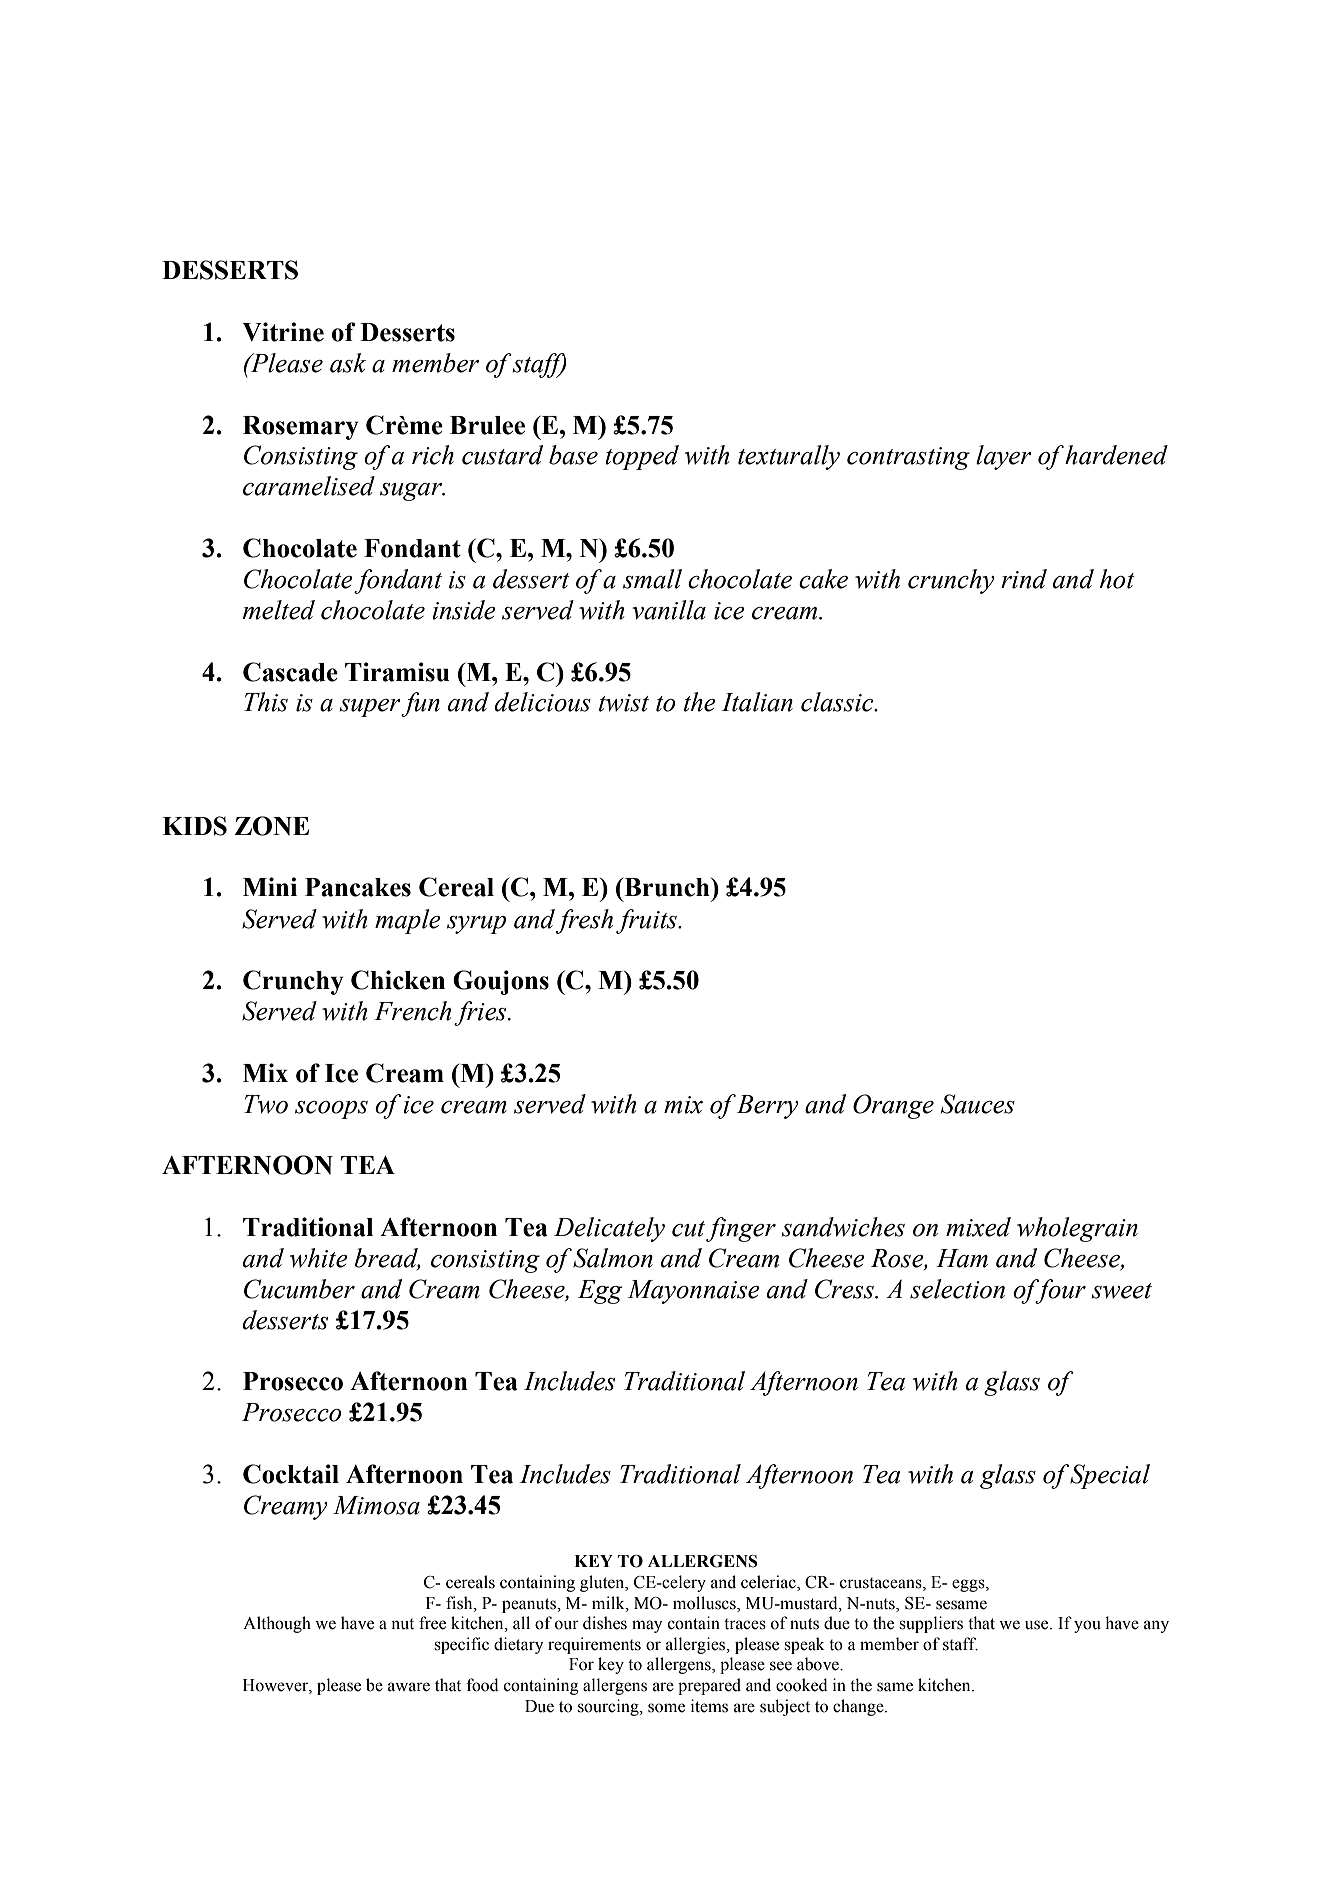 This document has width=1331, height=1883. What do you see at coordinates (642, 457) in the document?
I see `topped` at bounding box center [642, 457].
